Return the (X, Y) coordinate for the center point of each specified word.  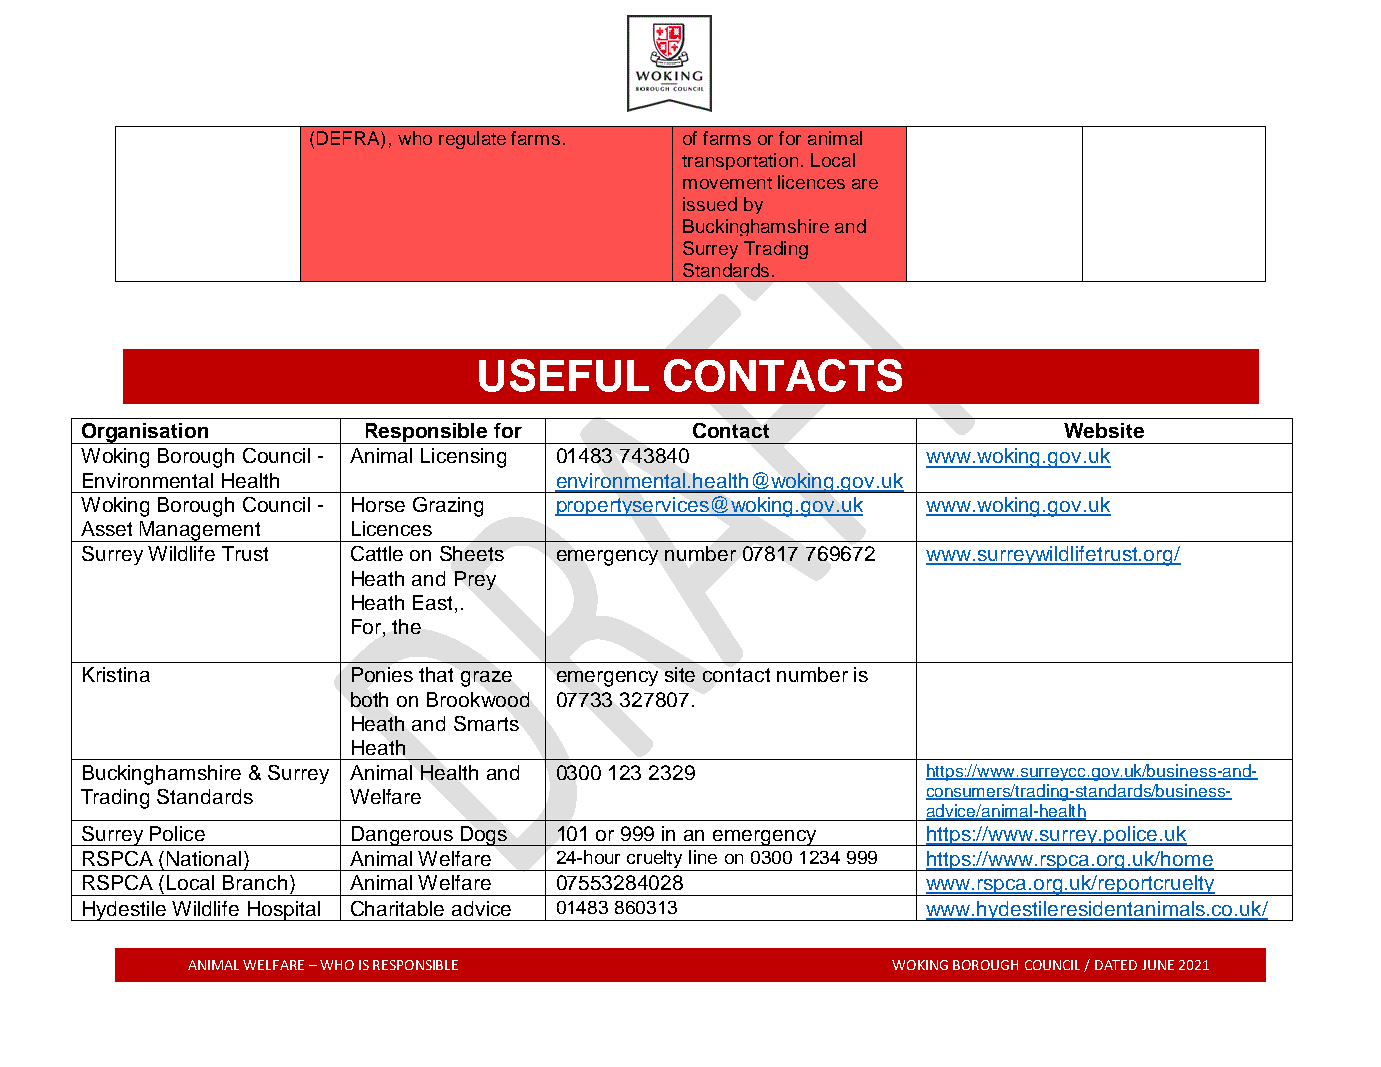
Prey (475, 580)
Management (201, 531)
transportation (740, 161)
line (703, 857)
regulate (472, 140)
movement (727, 183)
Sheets (472, 553)
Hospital (283, 911)
